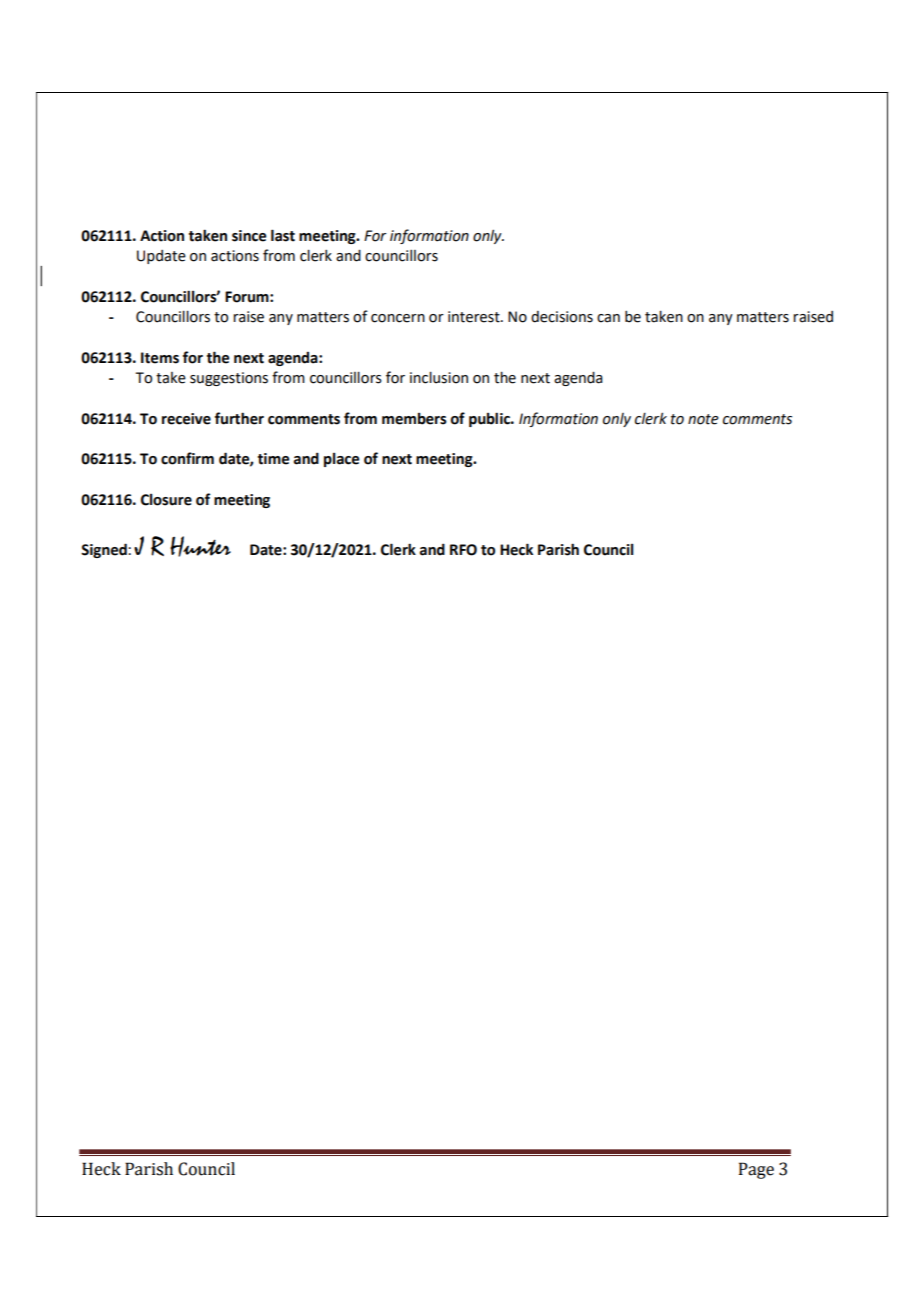 The image size is (924, 1308). Describe the element at coordinates (249, 236) in the image. I see `since` at that location.
